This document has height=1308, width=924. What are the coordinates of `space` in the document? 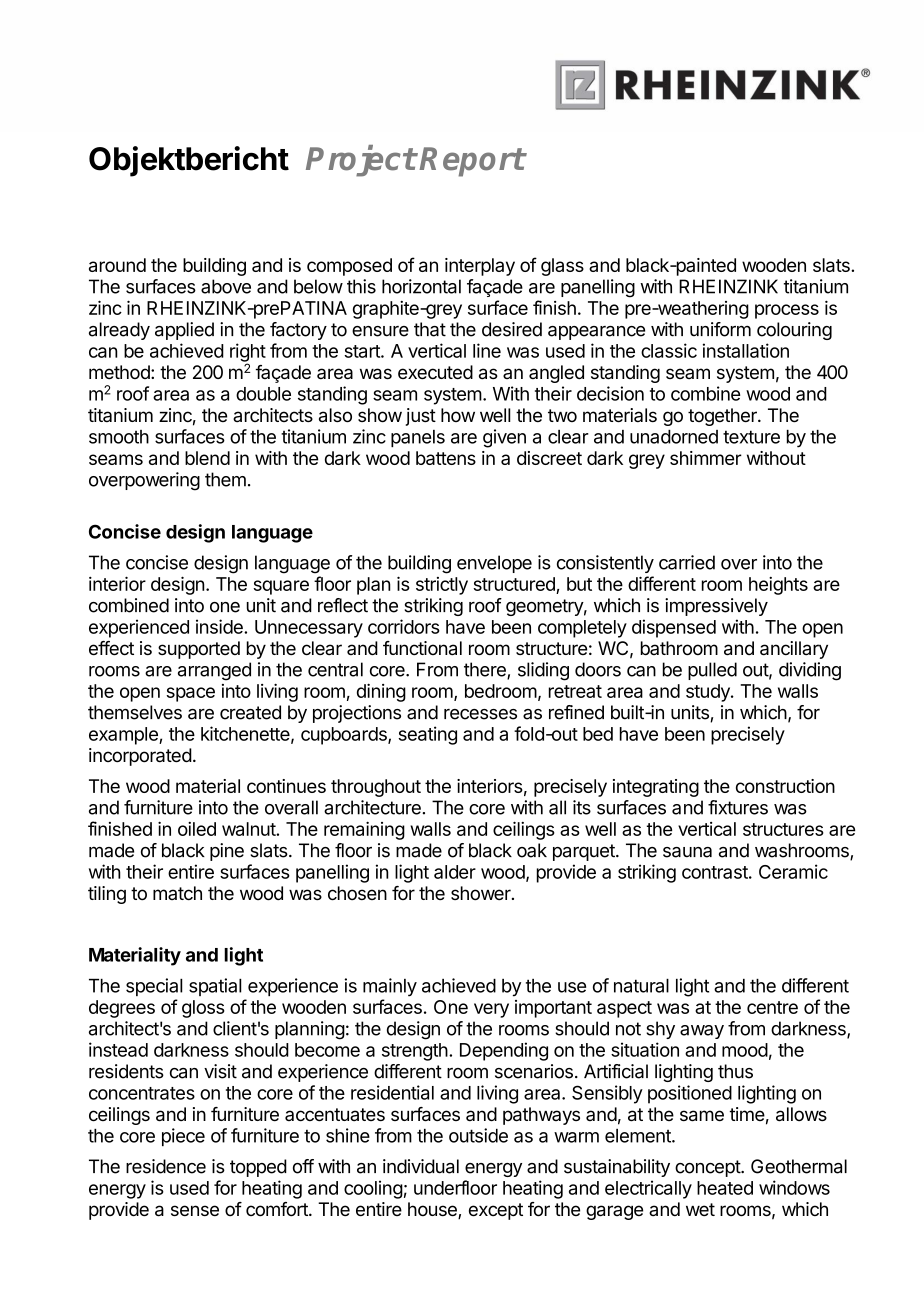 It's located at (190, 694).
